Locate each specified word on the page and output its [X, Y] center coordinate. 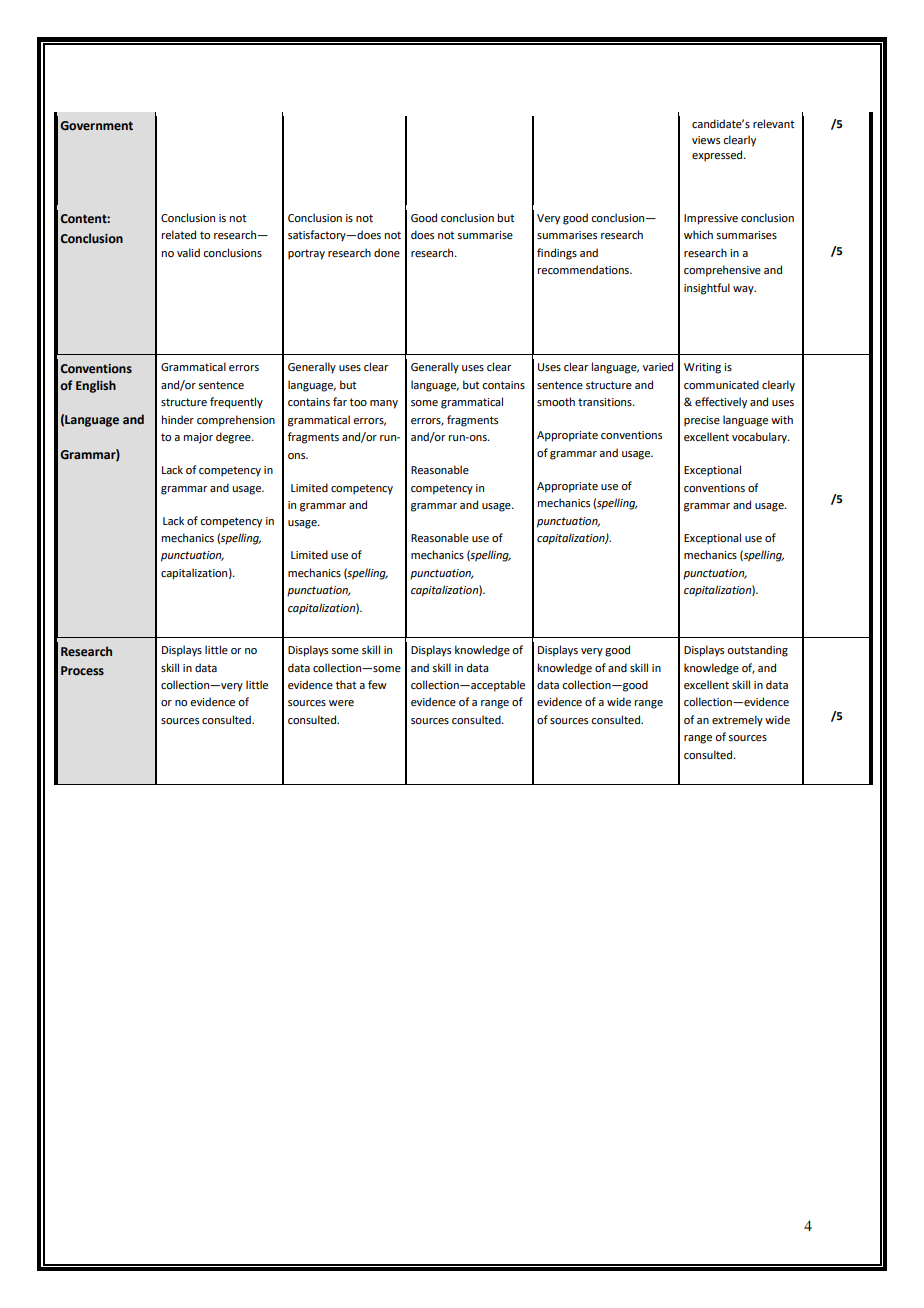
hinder [178, 419]
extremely [737, 721]
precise [702, 421]
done [387, 252]
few [377, 684]
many [384, 404]
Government [96, 126]
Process [82, 671]
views [706, 140]
